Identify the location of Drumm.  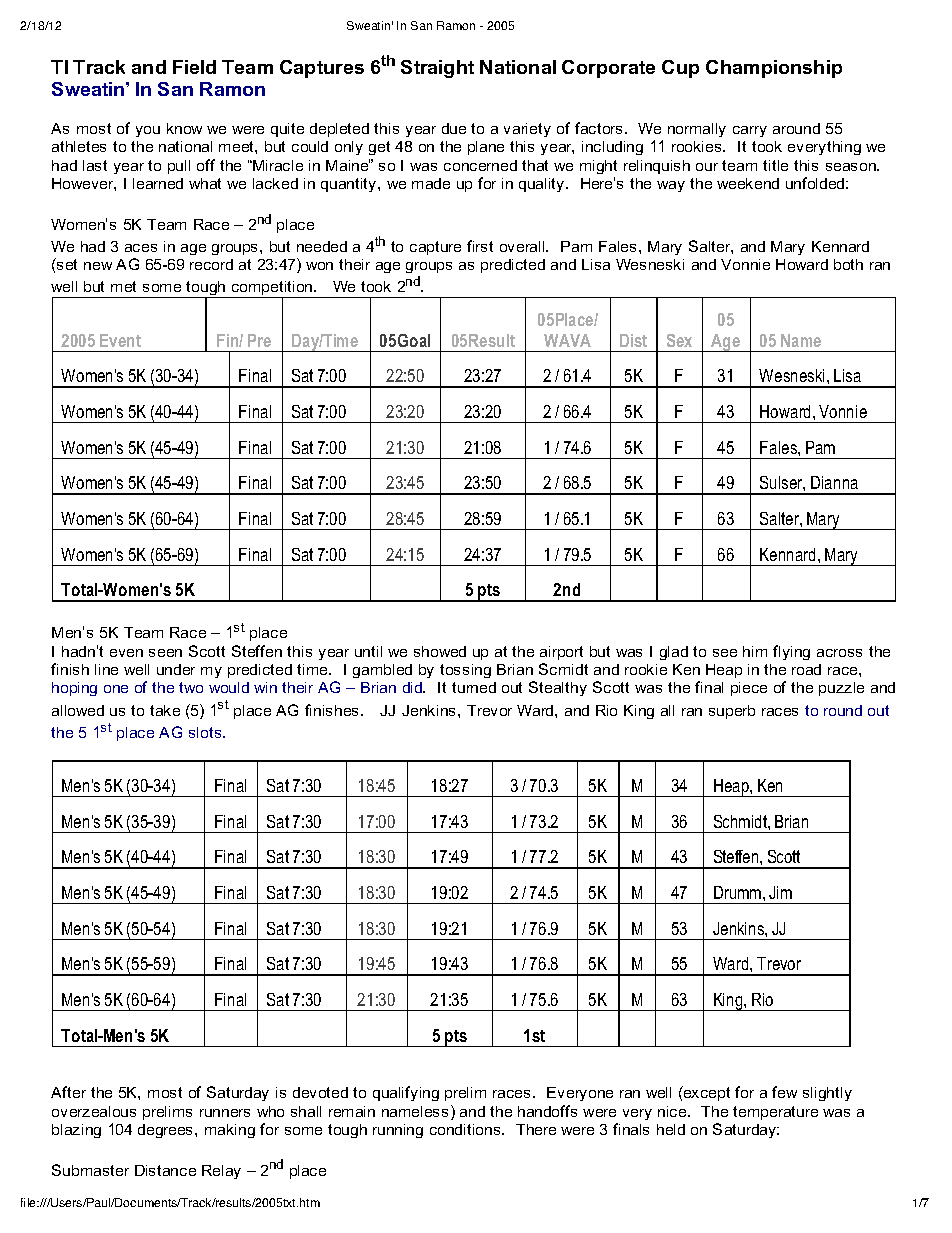
(739, 892).
